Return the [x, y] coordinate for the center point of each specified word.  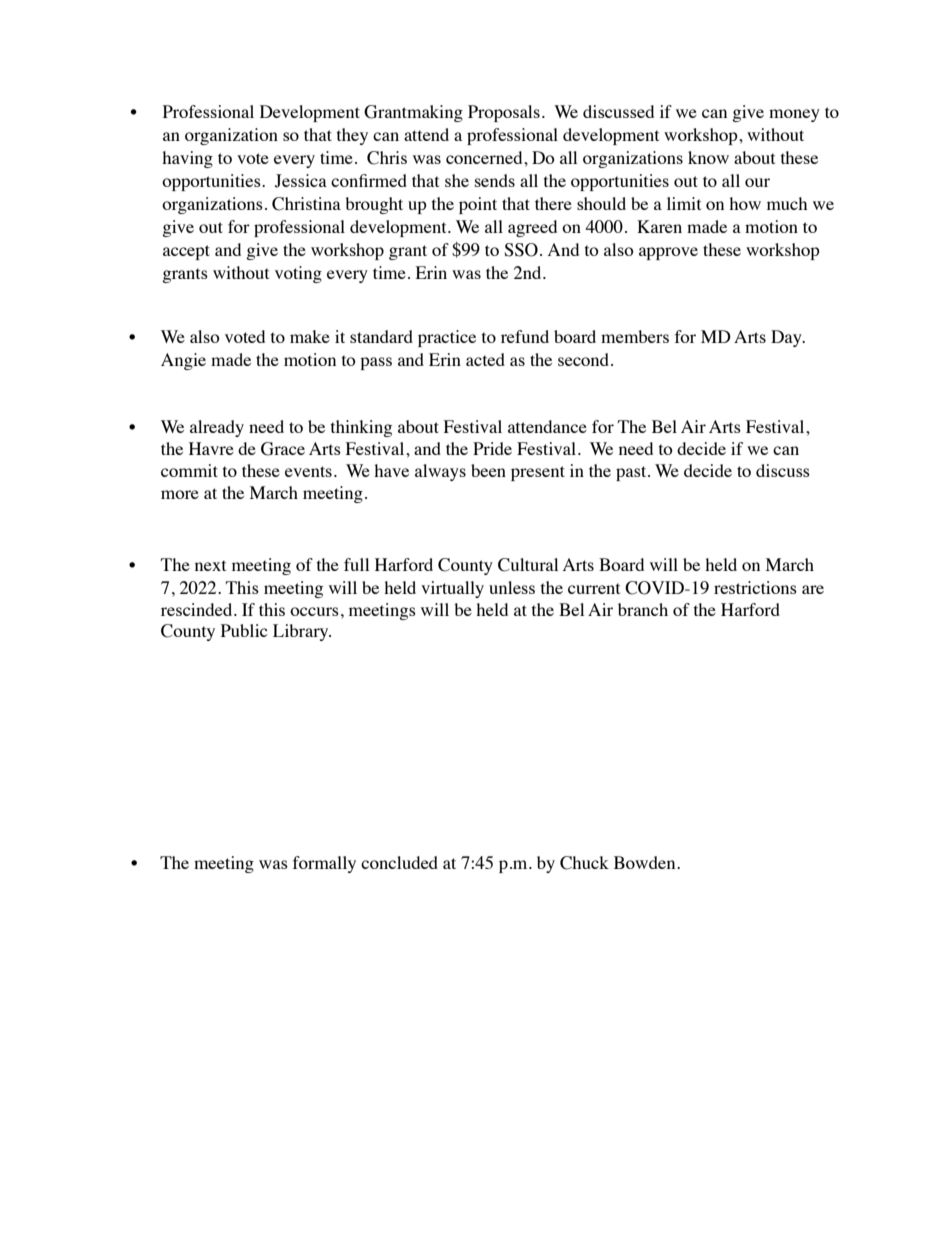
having [187, 159]
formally [324, 864]
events [308, 471]
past [632, 473]
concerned [485, 157]
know [708, 157]
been [488, 470]
